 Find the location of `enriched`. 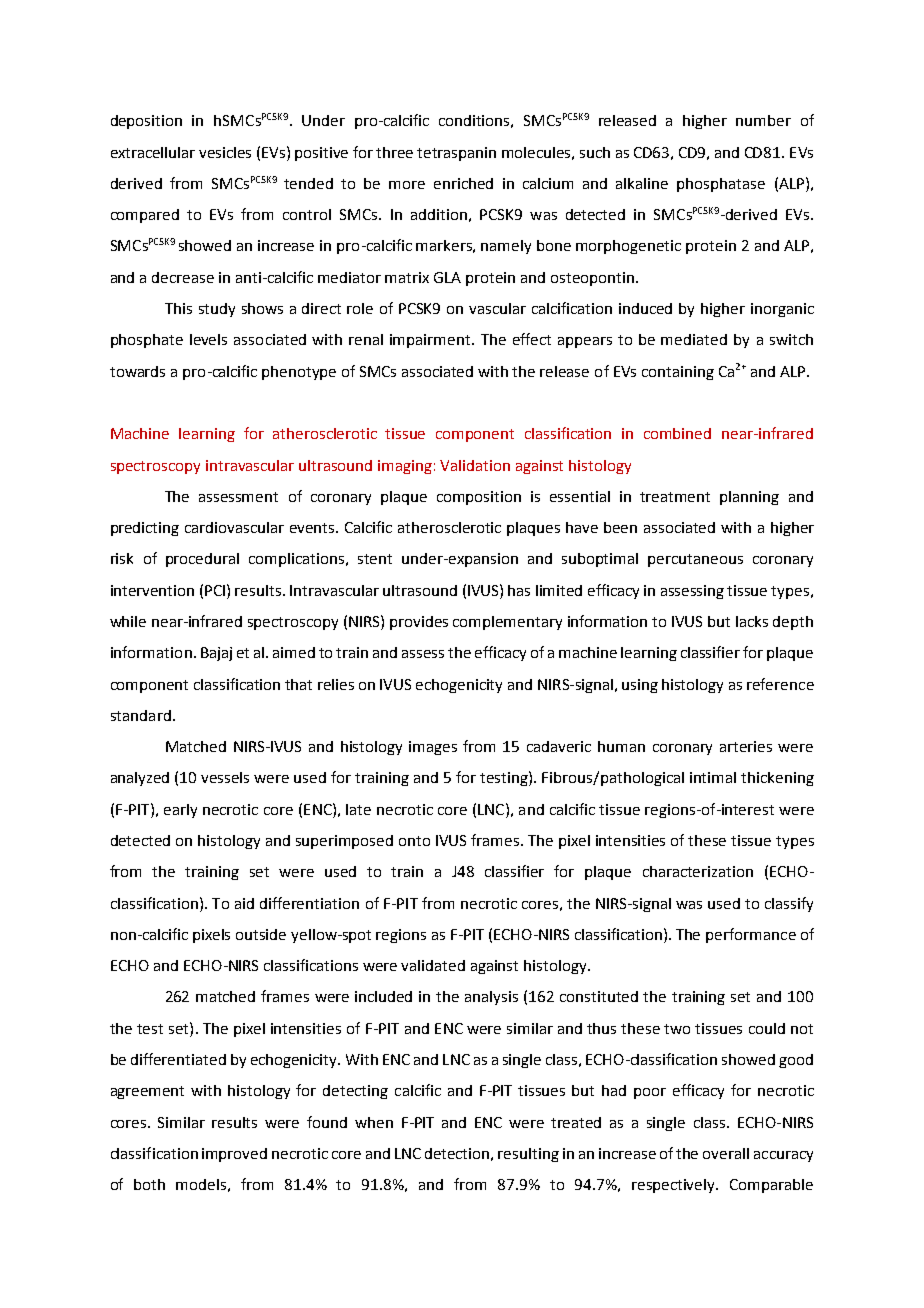

enriched is located at coordinates (463, 183).
